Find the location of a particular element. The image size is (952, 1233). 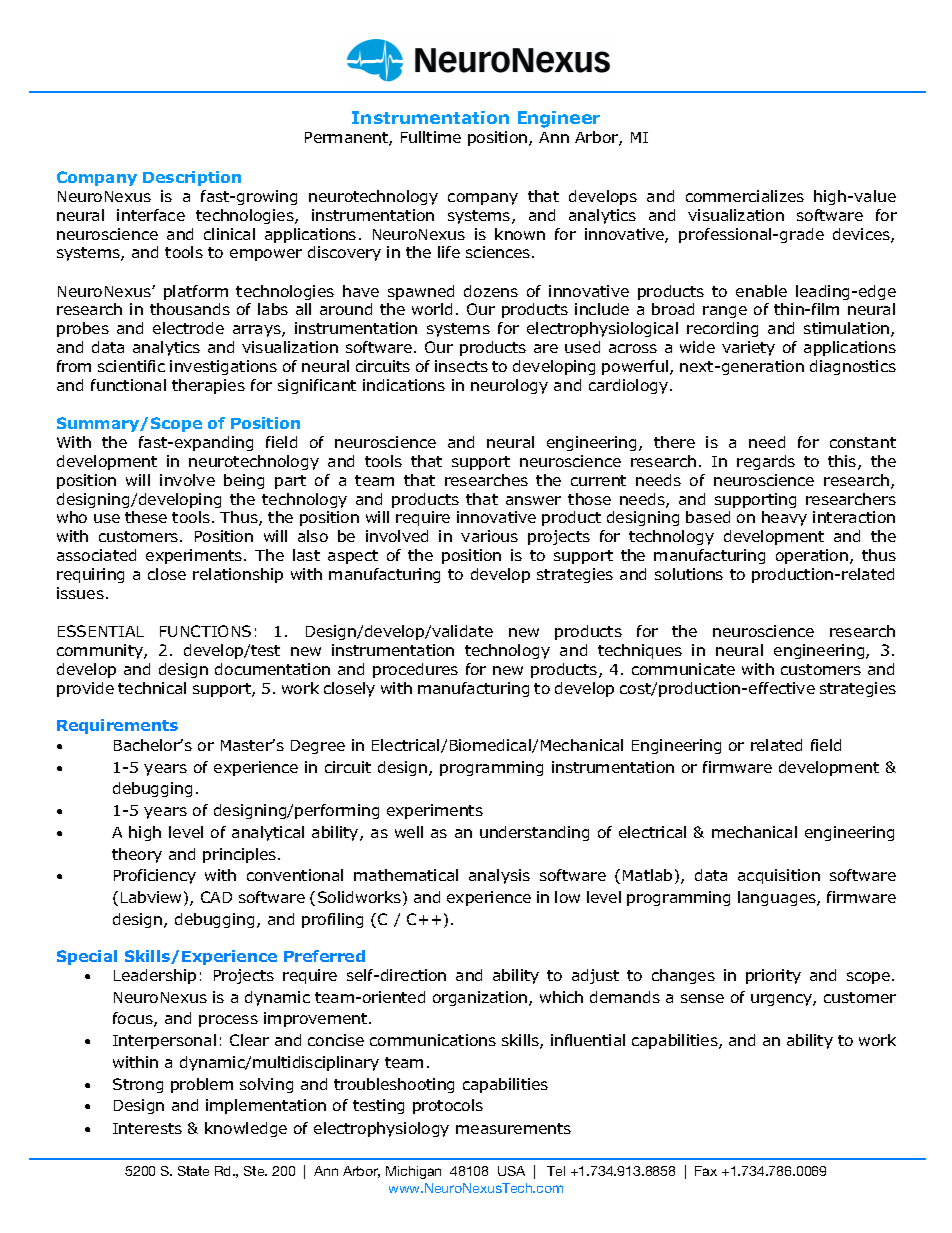

technical is located at coordinates (152, 688).
